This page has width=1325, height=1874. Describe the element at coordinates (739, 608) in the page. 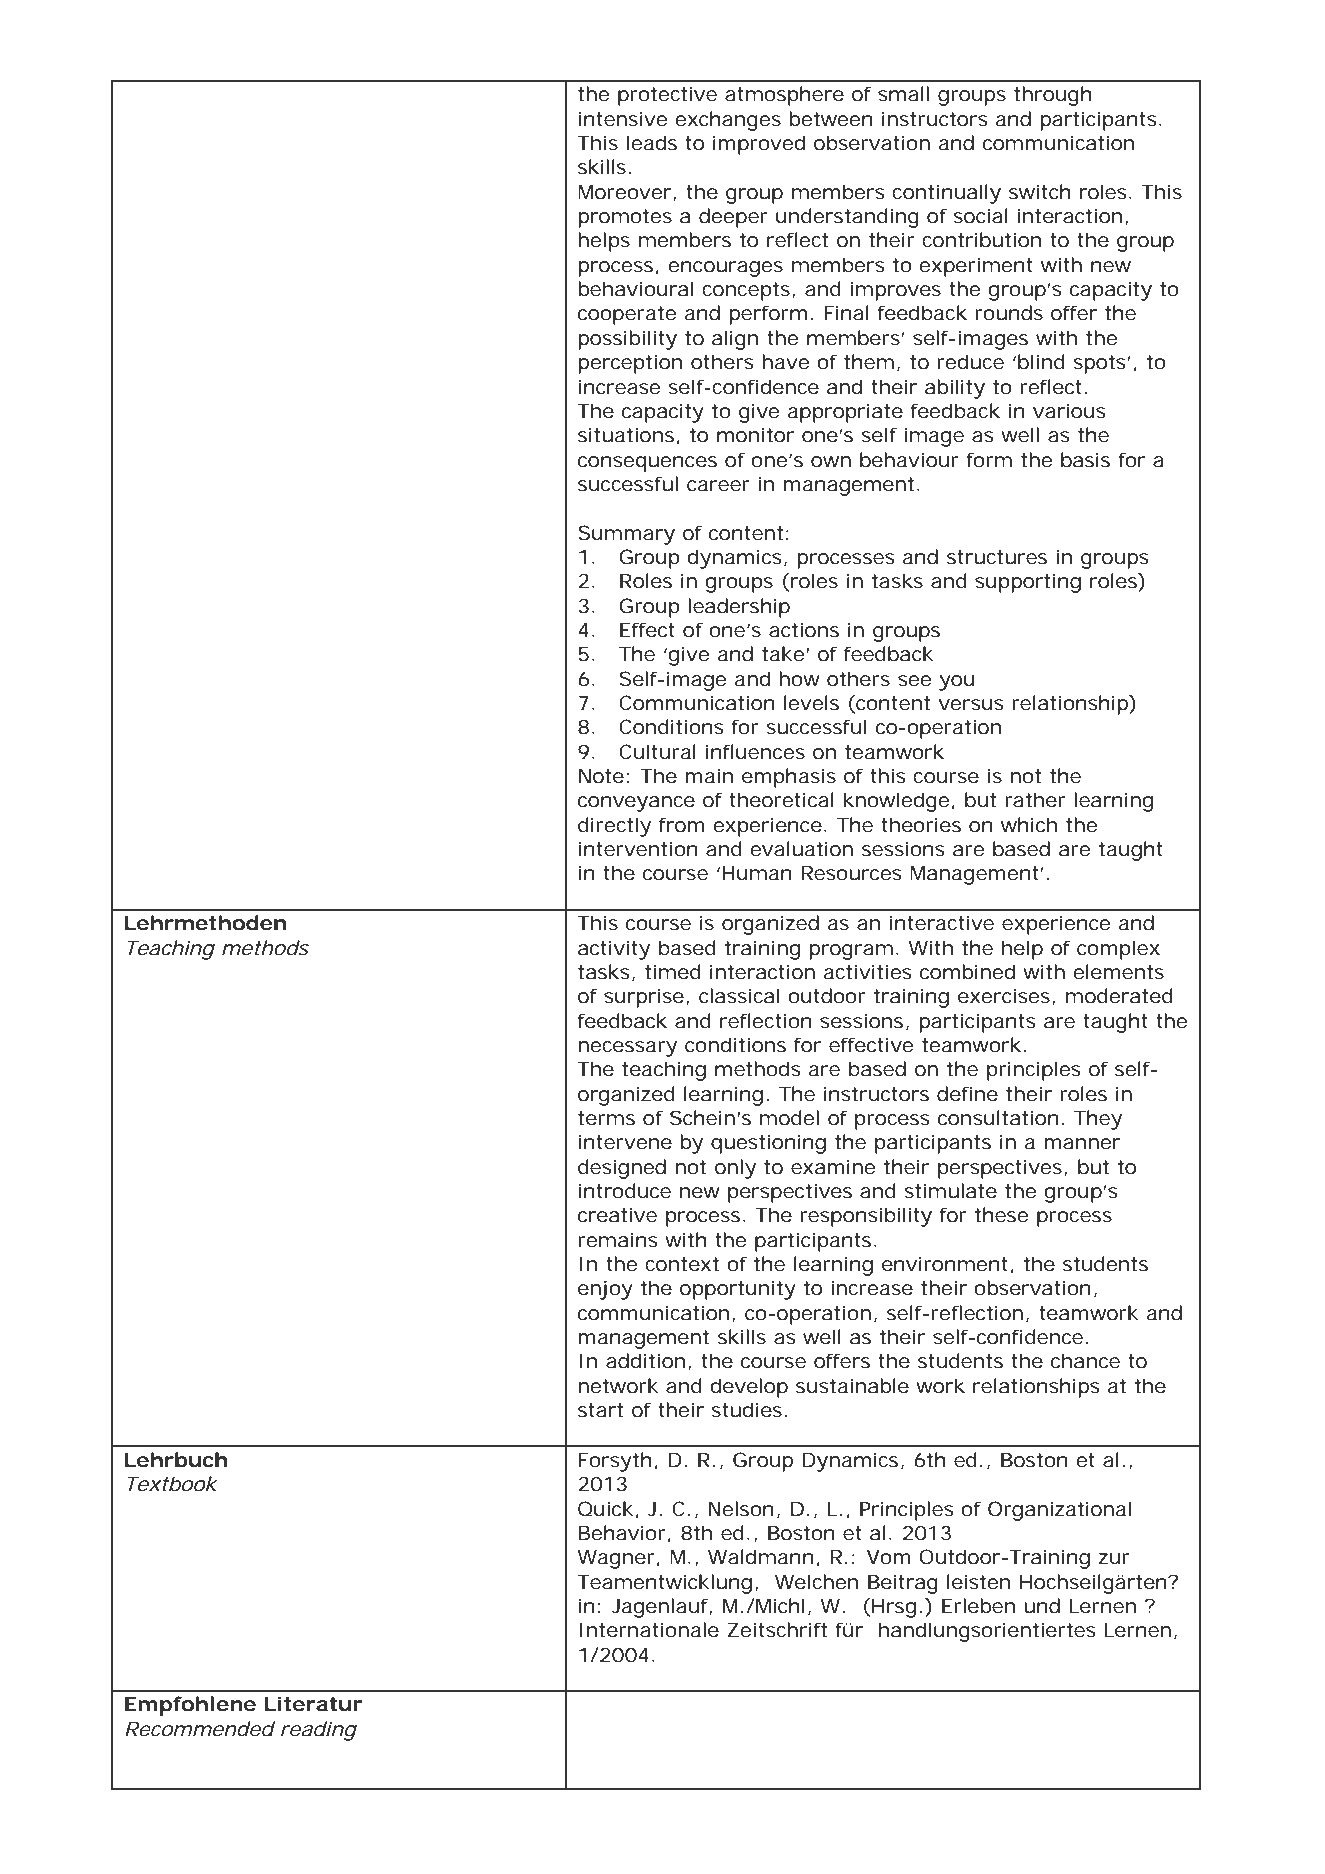

I see `leadership` at that location.
